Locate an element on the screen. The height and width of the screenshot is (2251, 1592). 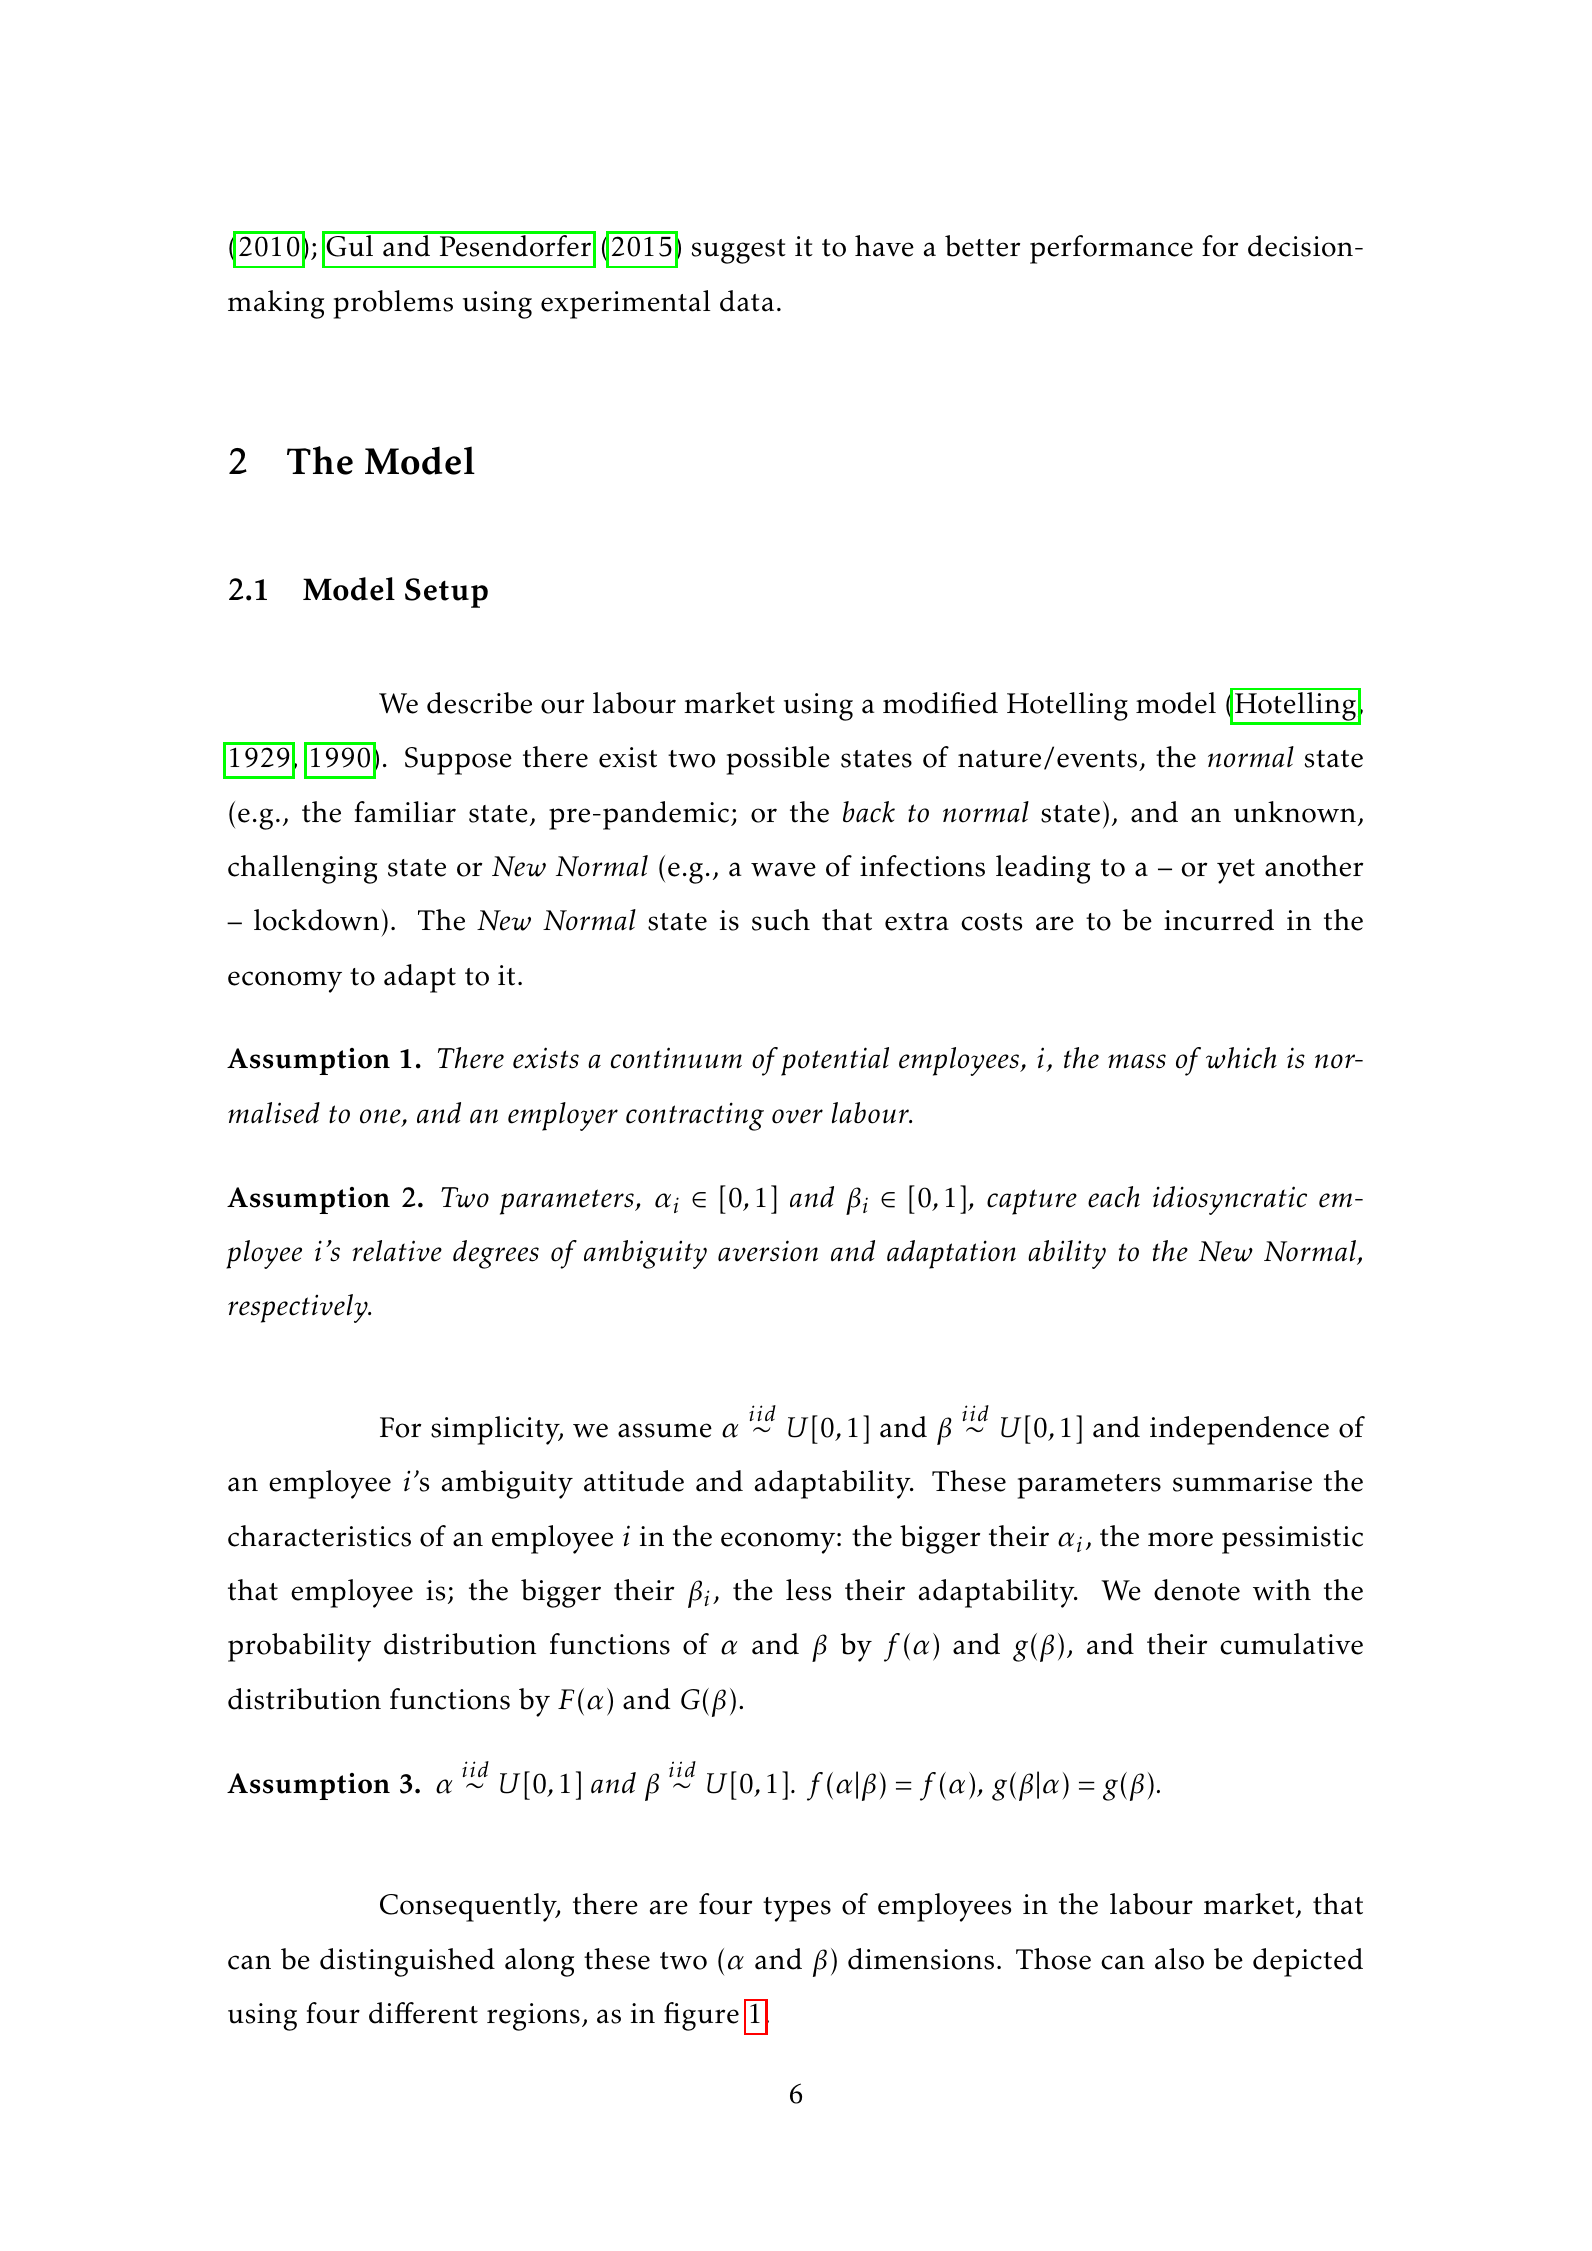
over is located at coordinates (797, 1116).
